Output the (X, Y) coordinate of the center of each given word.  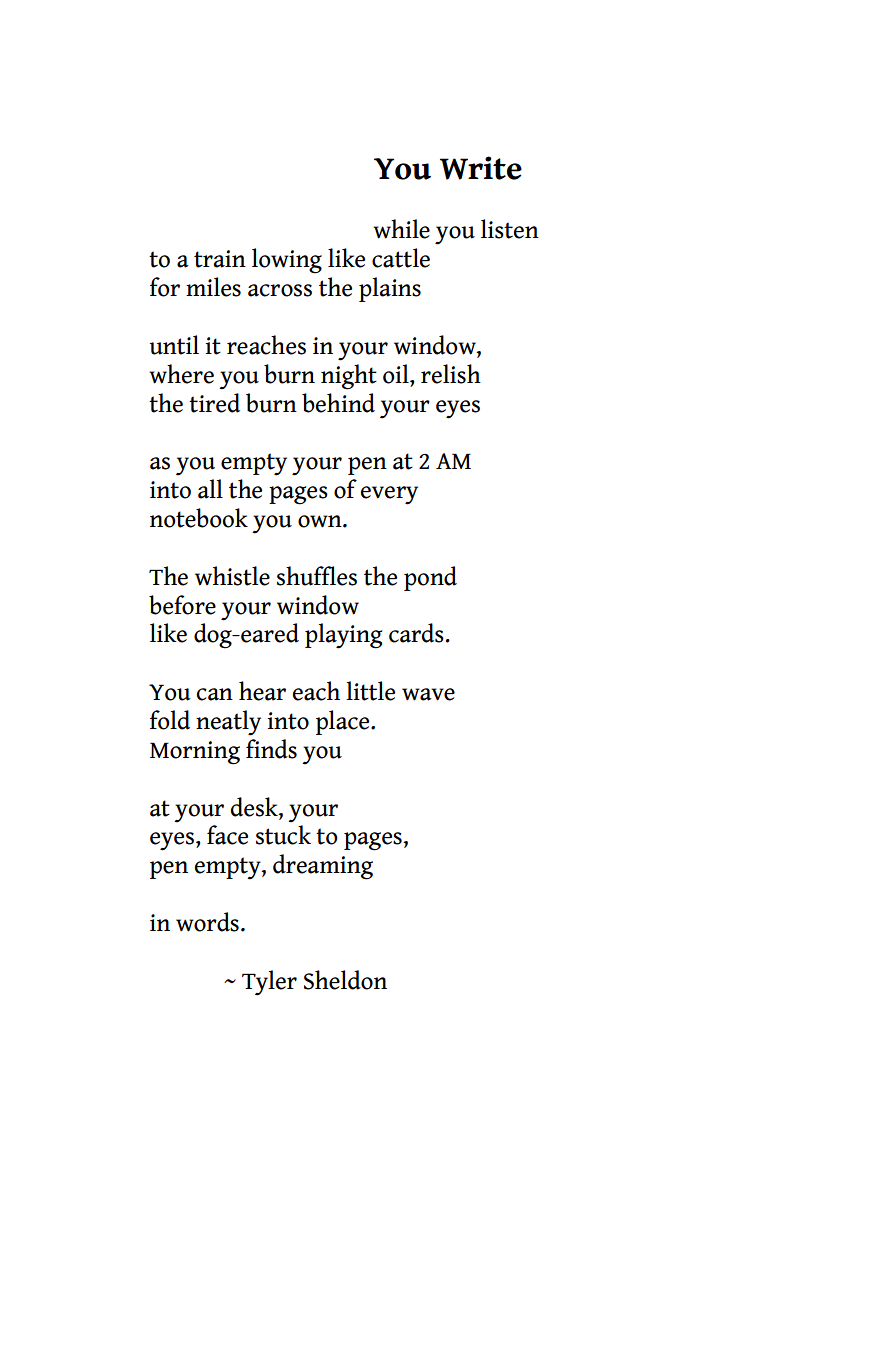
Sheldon (345, 980)
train (220, 259)
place (344, 722)
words (207, 922)
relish (451, 374)
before (182, 605)
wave (428, 694)
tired (214, 403)
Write (481, 168)
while (401, 229)
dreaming (323, 867)
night (349, 377)
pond (430, 578)
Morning (195, 753)
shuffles (317, 576)
